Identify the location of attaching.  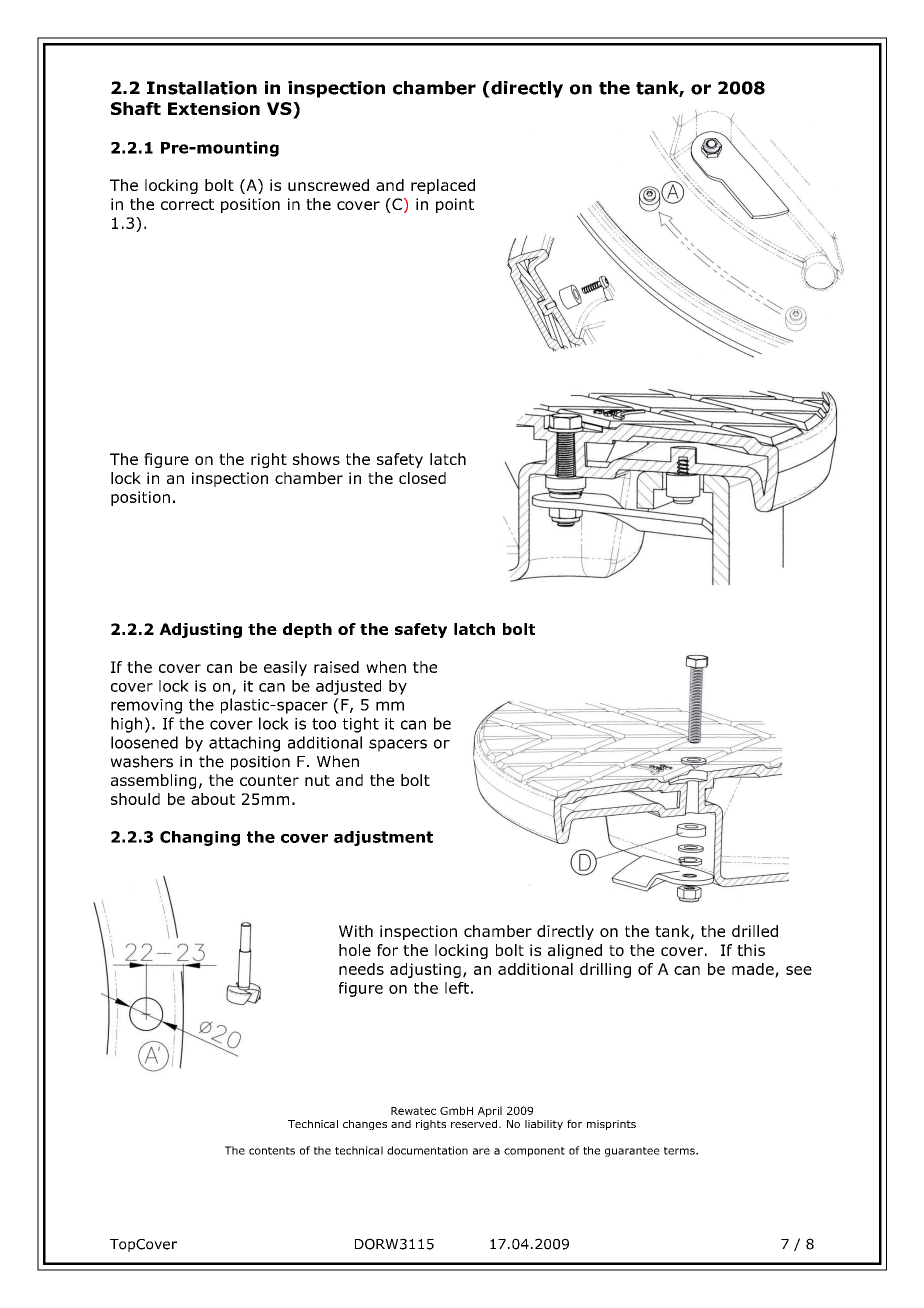
(244, 744).
